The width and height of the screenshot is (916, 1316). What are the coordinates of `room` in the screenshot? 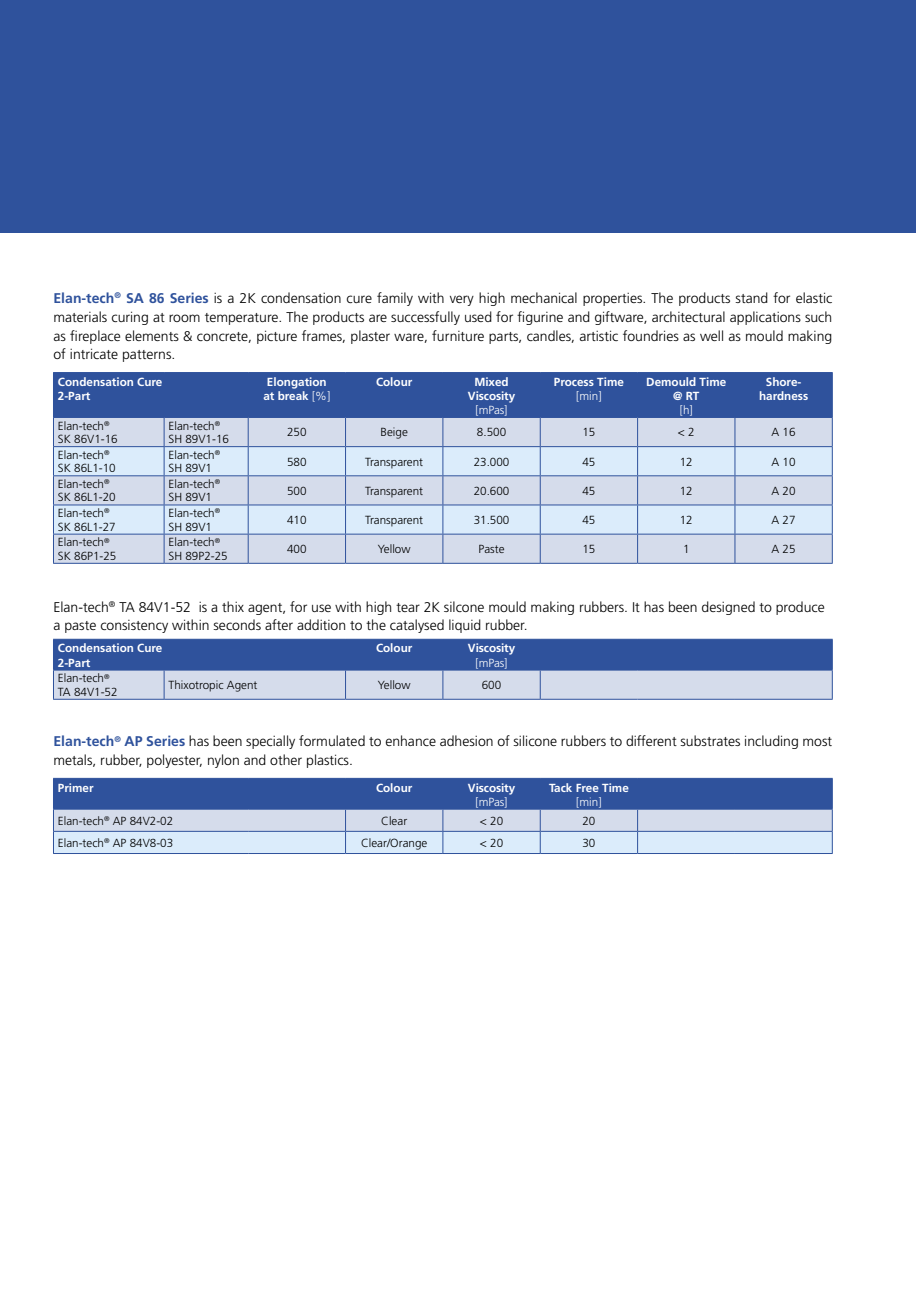 It's located at (184, 318).
